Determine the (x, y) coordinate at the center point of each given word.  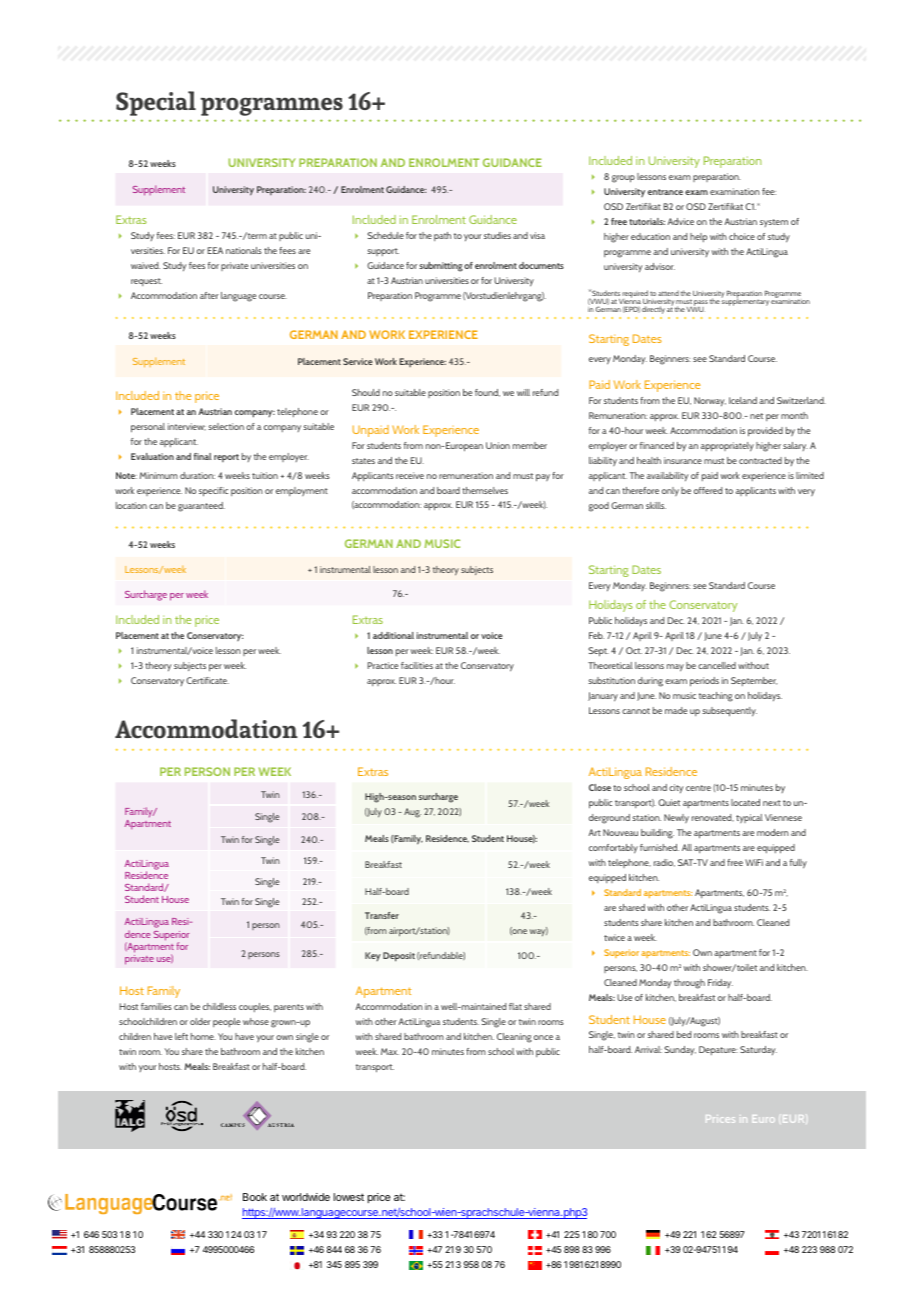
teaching (716, 697)
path (442, 236)
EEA (215, 250)
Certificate (207, 680)
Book (255, 1197)
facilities (417, 665)
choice (742, 236)
